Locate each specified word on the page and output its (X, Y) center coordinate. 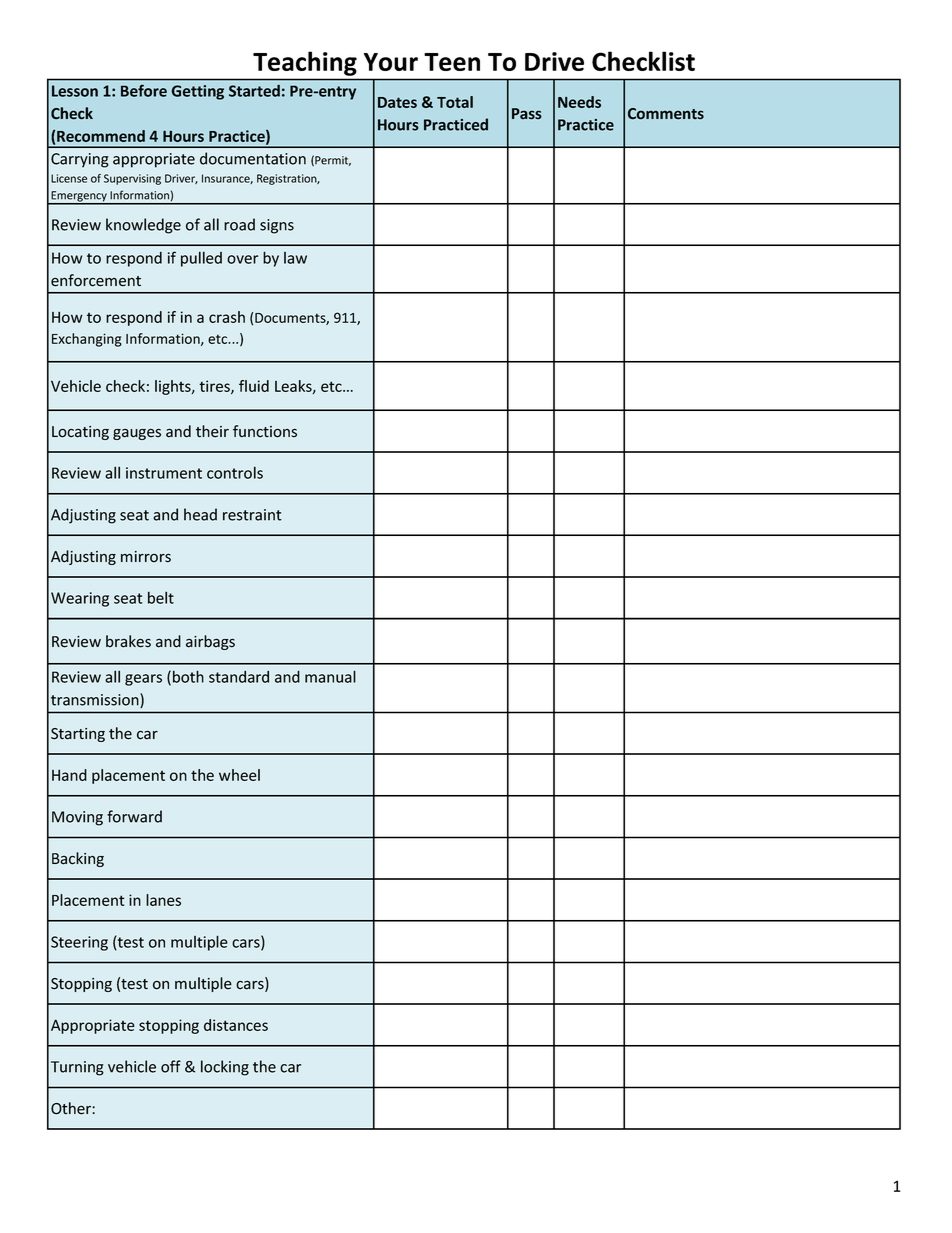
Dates (397, 102)
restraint (252, 515)
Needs (579, 102)
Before (144, 90)
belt (161, 597)
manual (330, 676)
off (171, 1066)
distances (236, 1025)
